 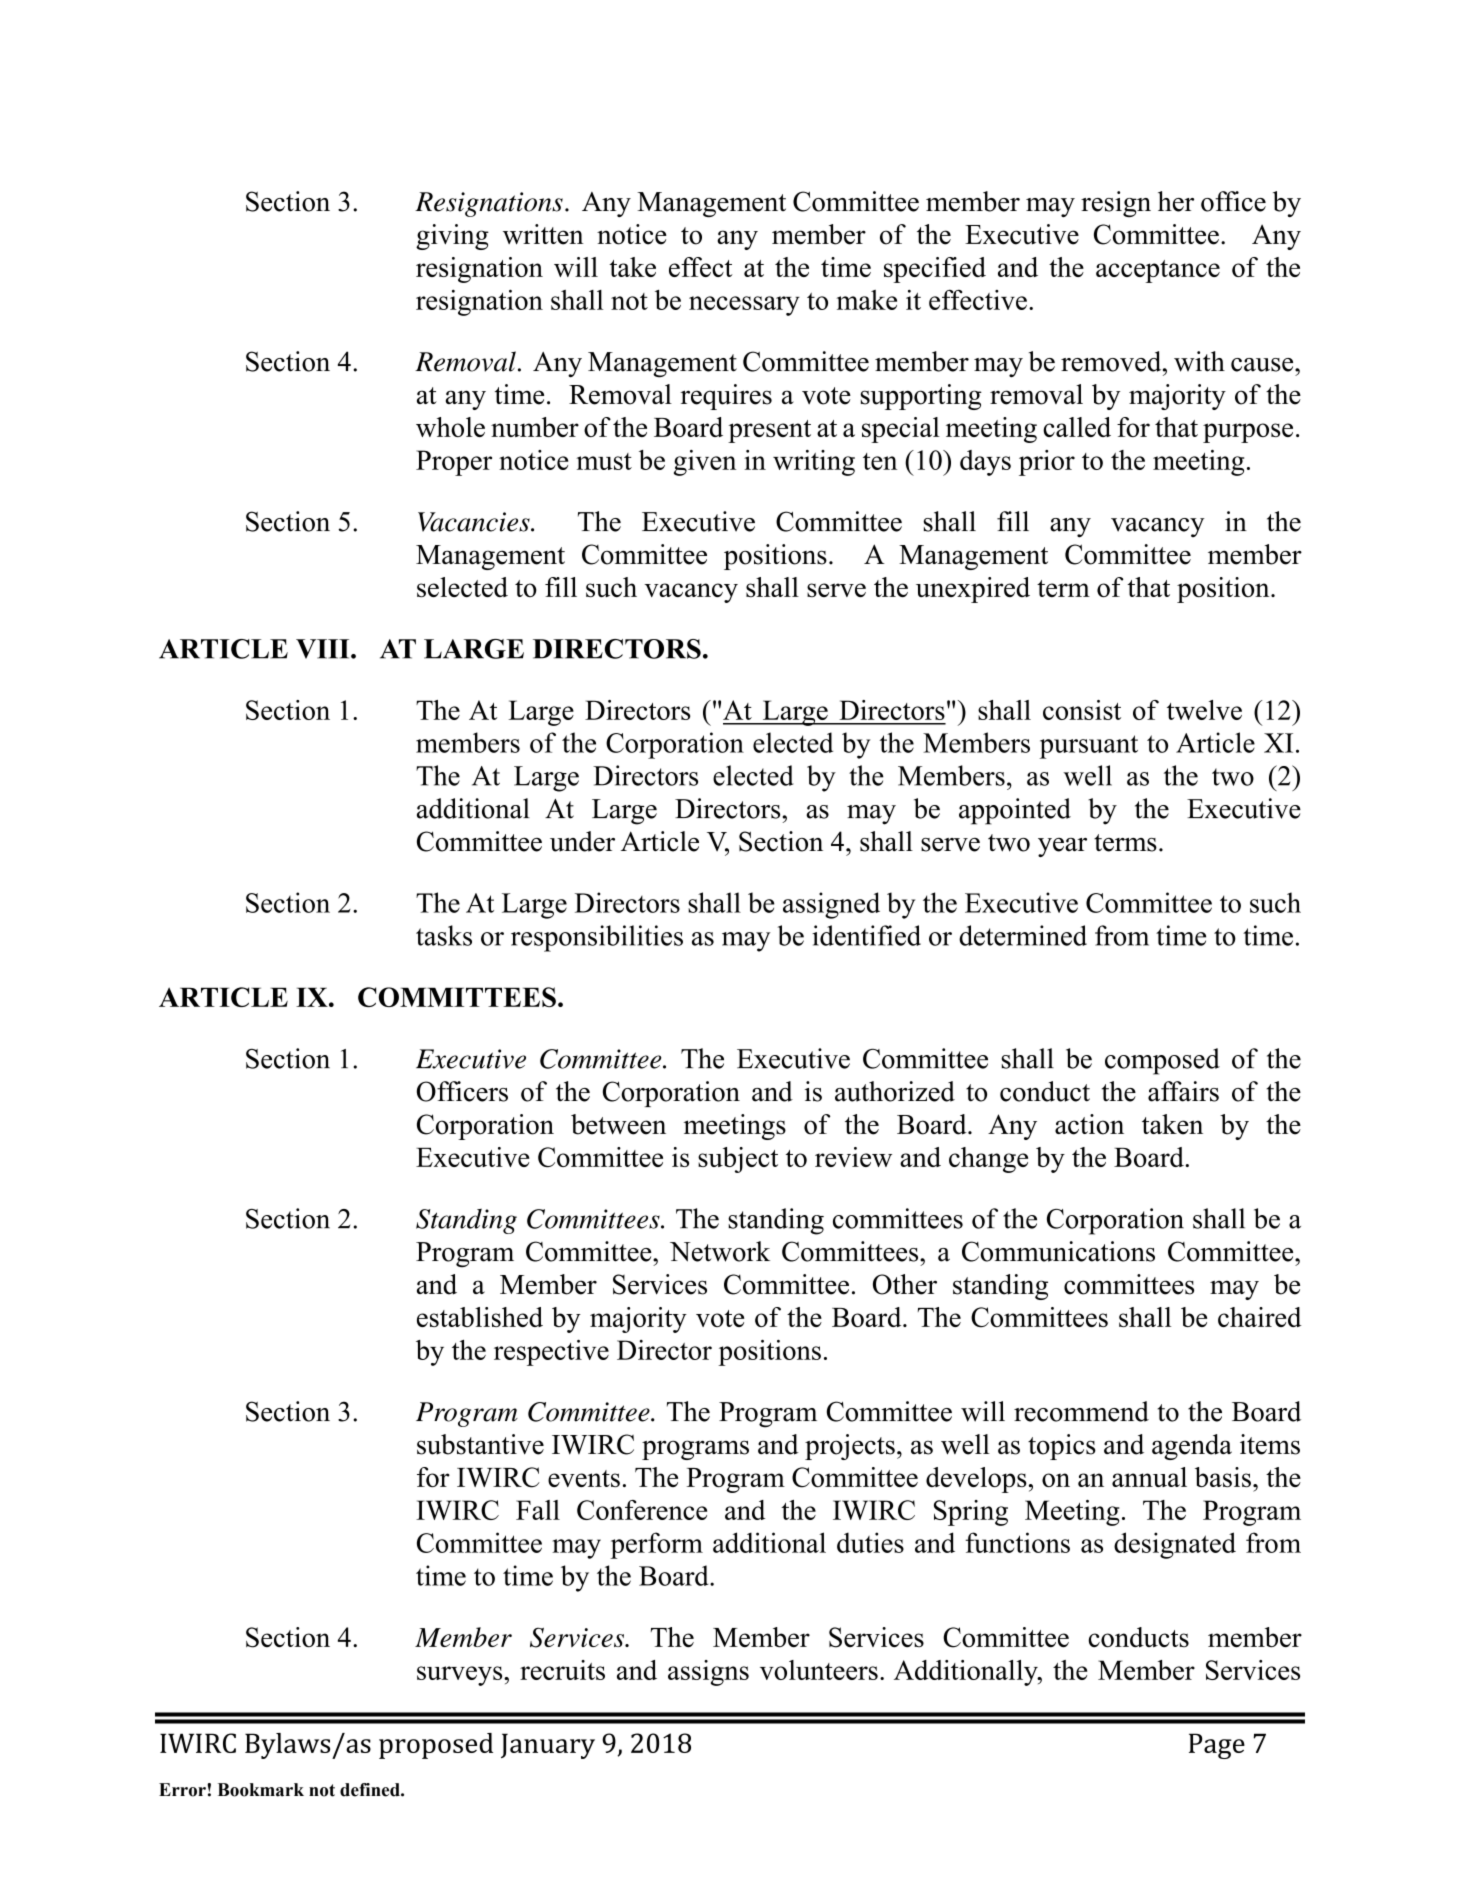 What do you see at coordinates (705, 463) in the screenshot?
I see `given` at bounding box center [705, 463].
